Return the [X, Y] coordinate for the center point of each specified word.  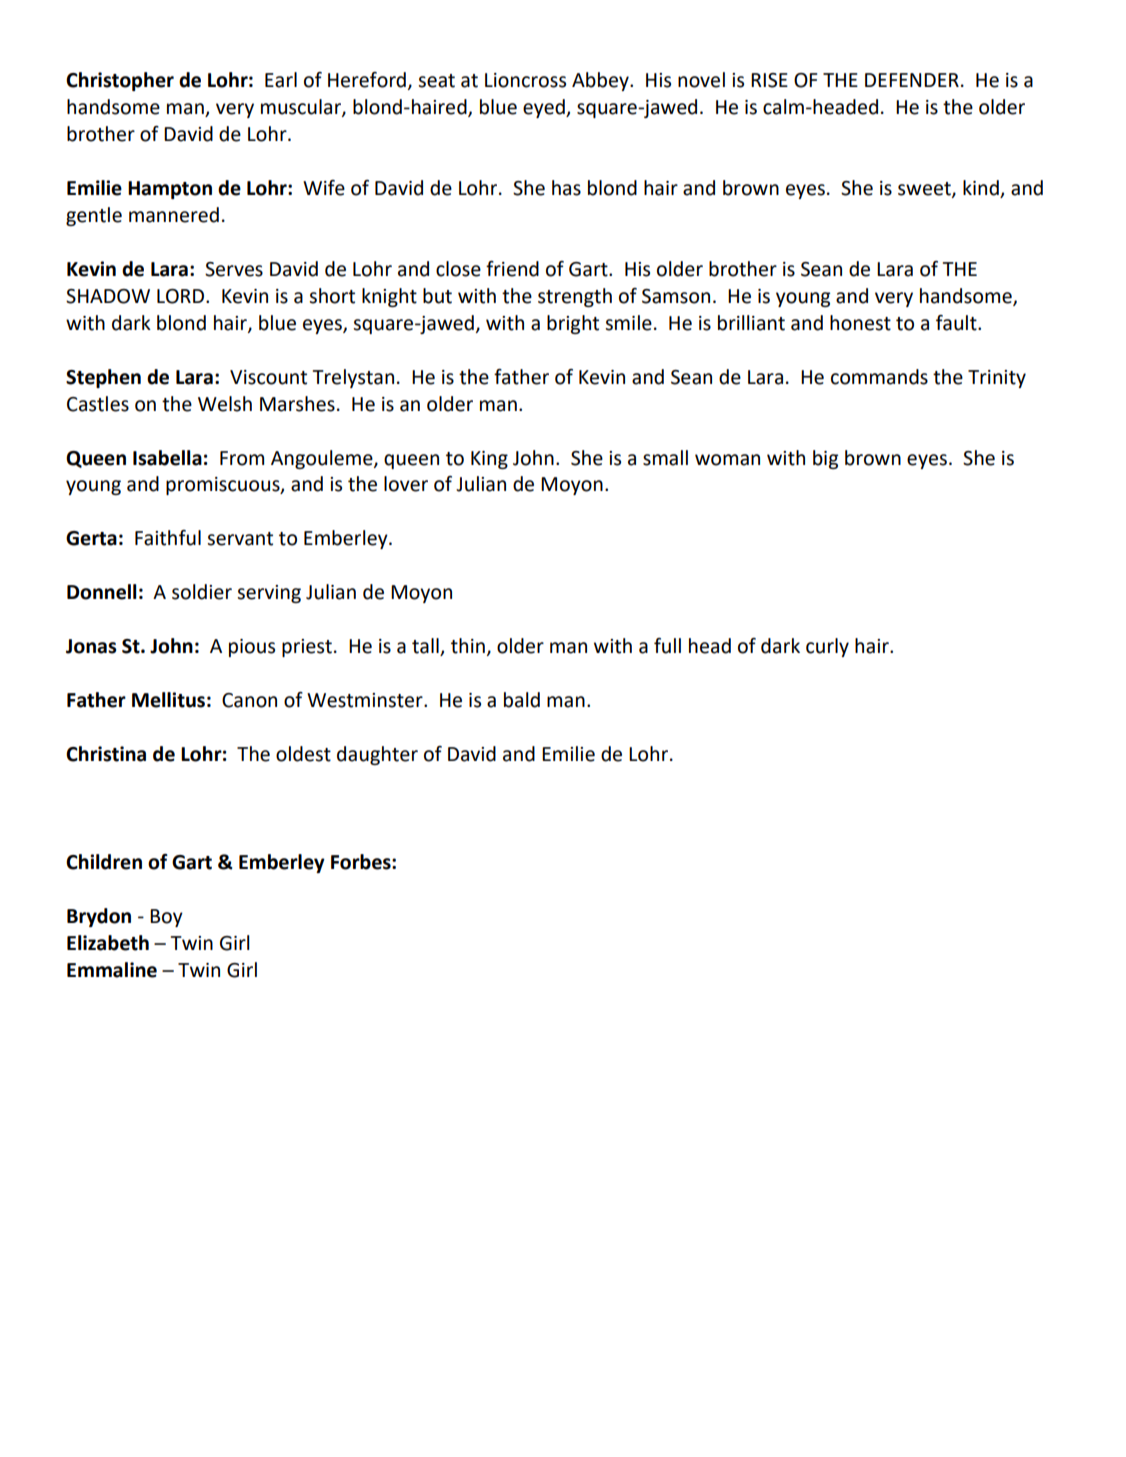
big [825, 459]
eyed [545, 108]
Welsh [225, 404]
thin [468, 646]
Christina [106, 754]
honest [860, 323]
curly [827, 647]
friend [512, 269]
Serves [234, 269]
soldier [202, 592]
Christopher [120, 81]
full [667, 646]
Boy [166, 918]
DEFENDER [912, 80]
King [489, 460]
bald [522, 700]
